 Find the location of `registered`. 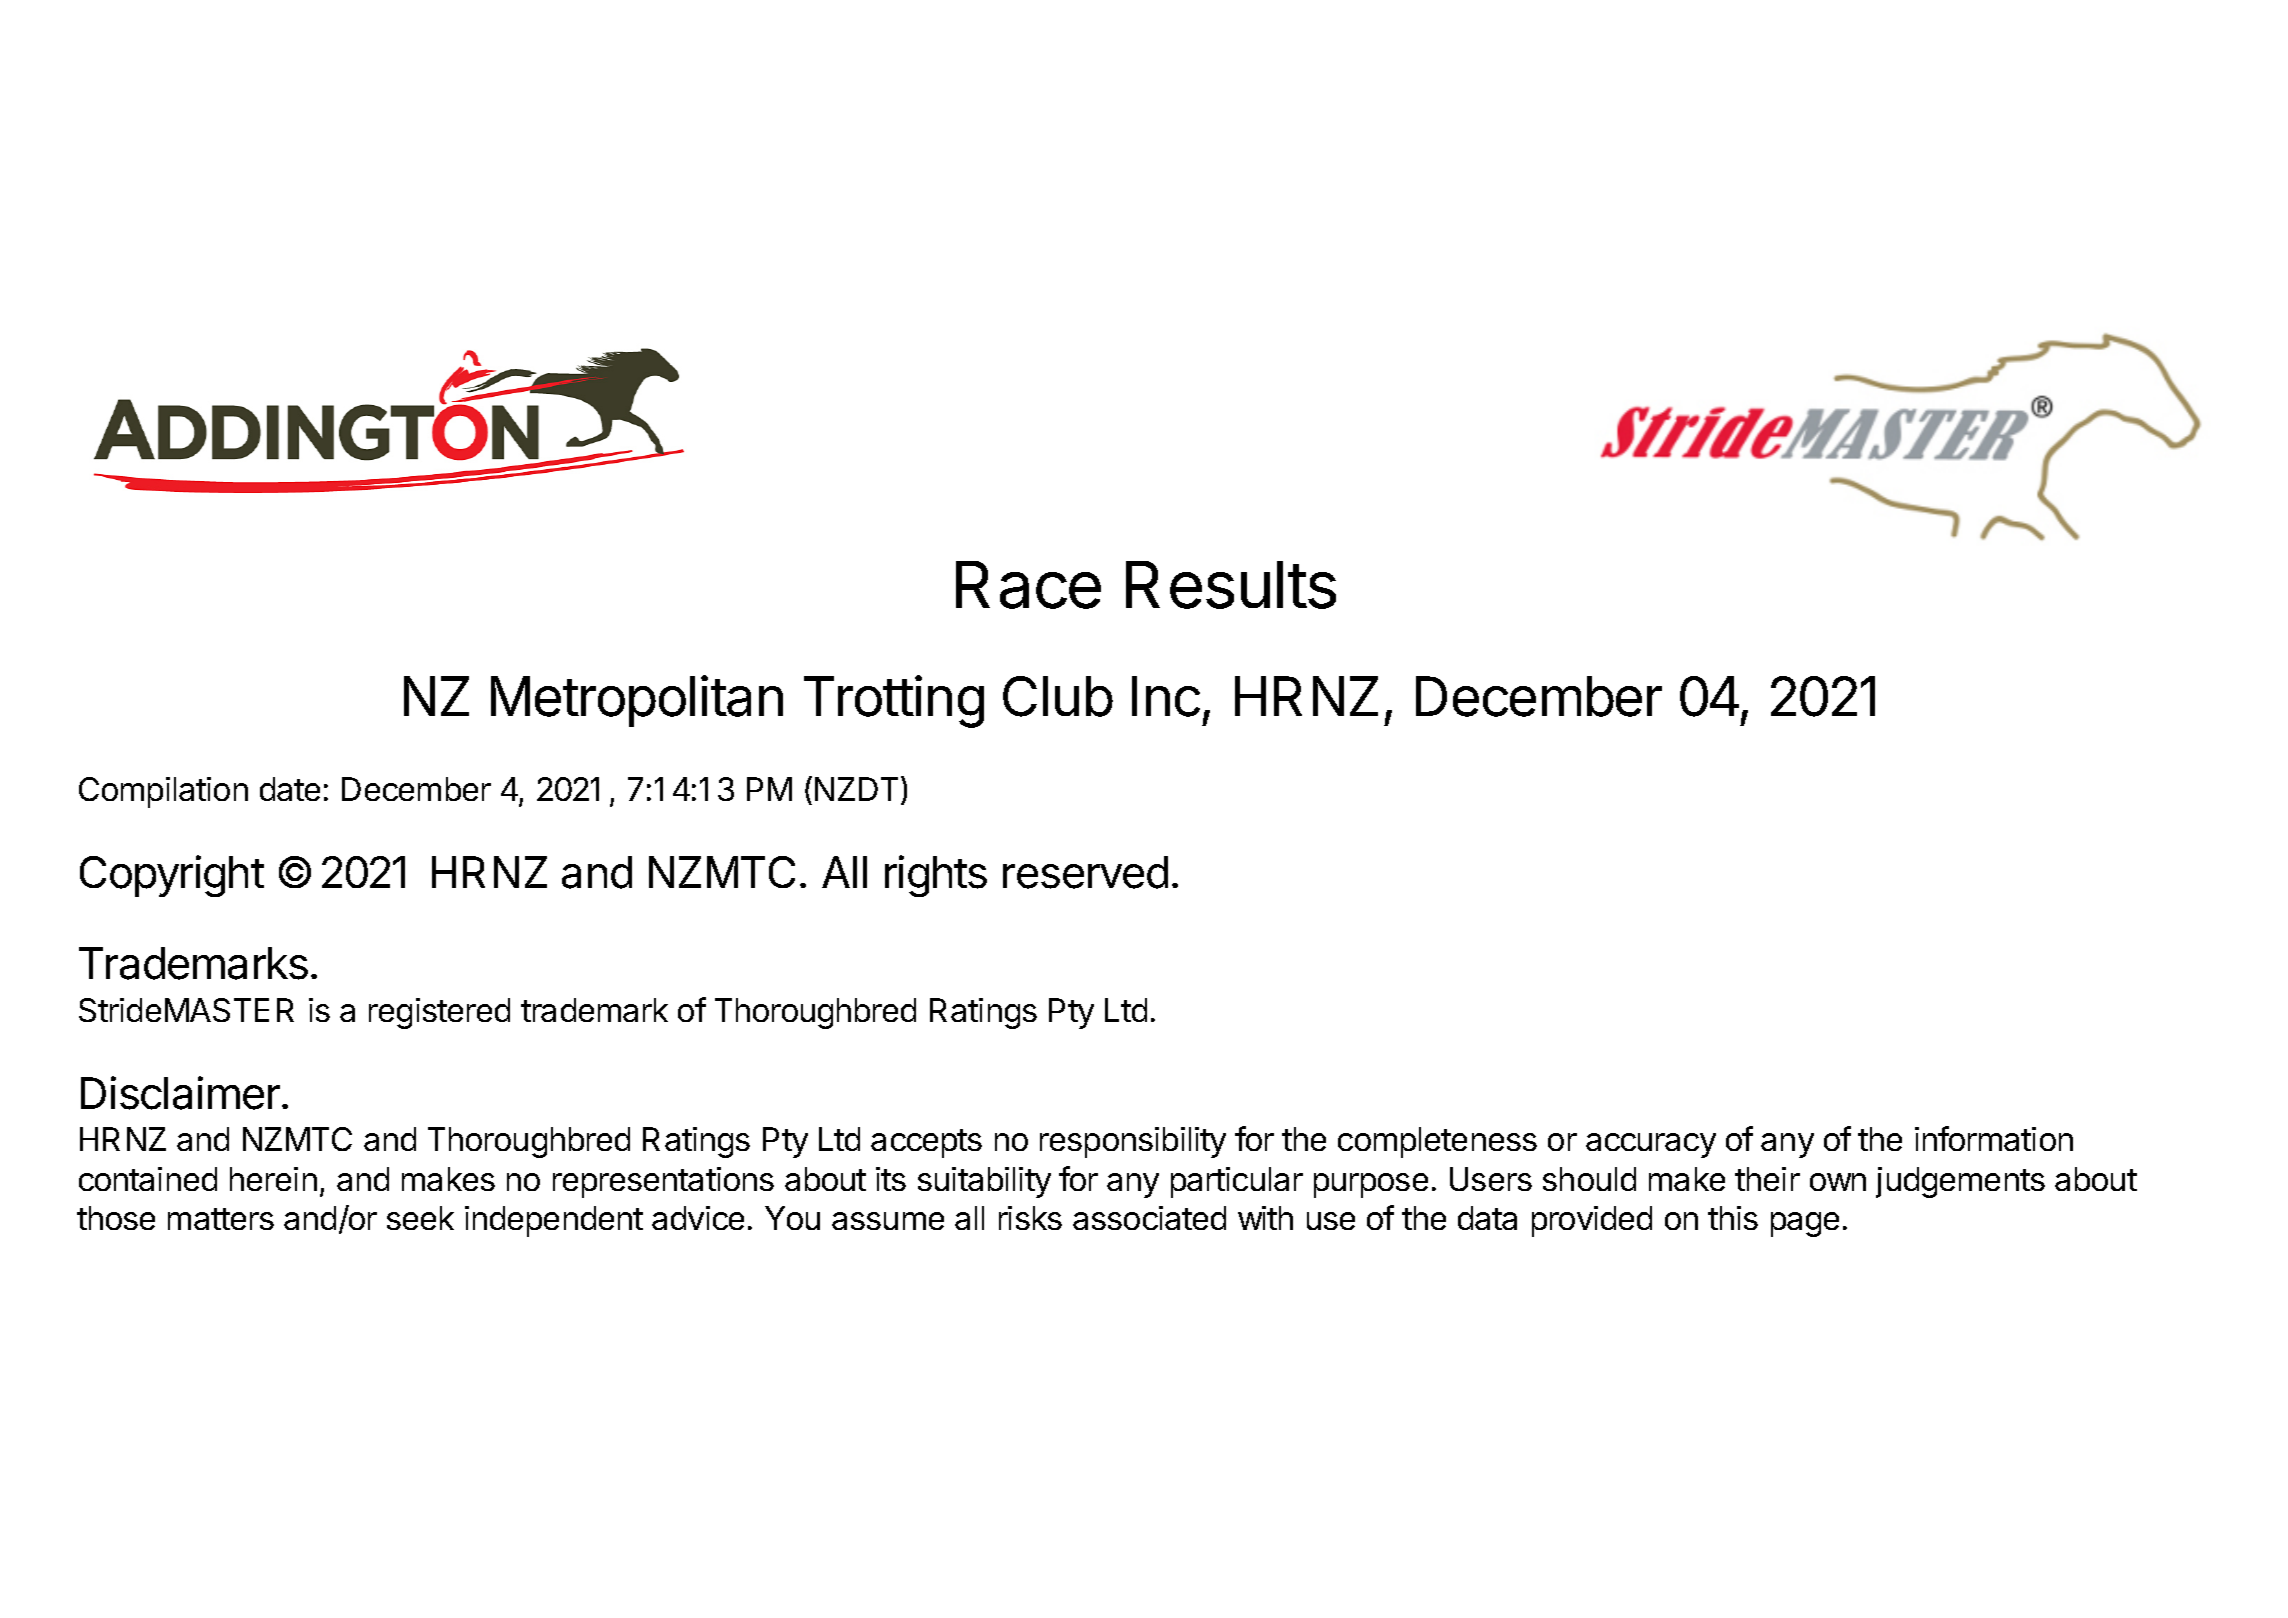

registered is located at coordinates (439, 1013).
